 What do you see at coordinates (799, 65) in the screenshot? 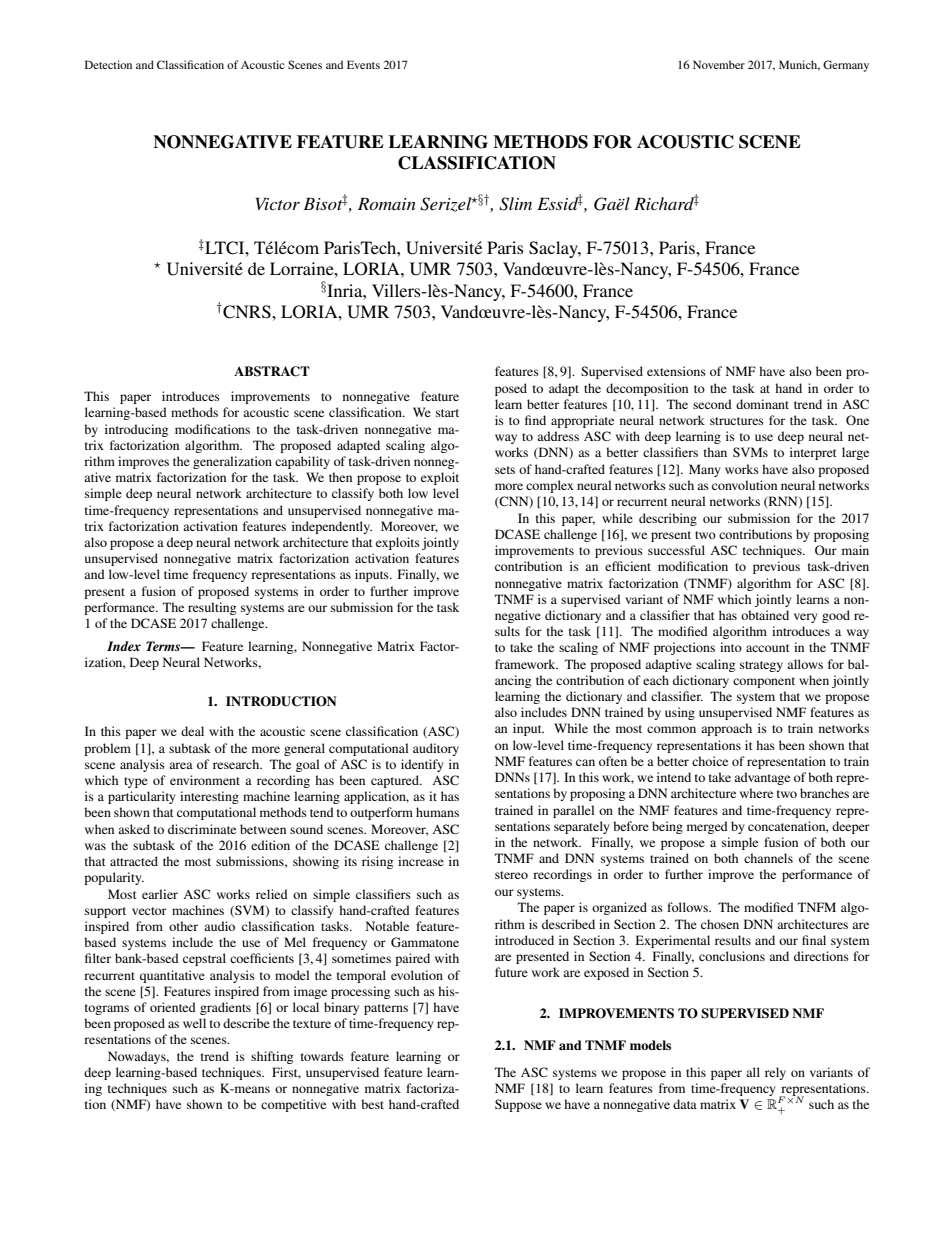
I see `Munich` at bounding box center [799, 65].
